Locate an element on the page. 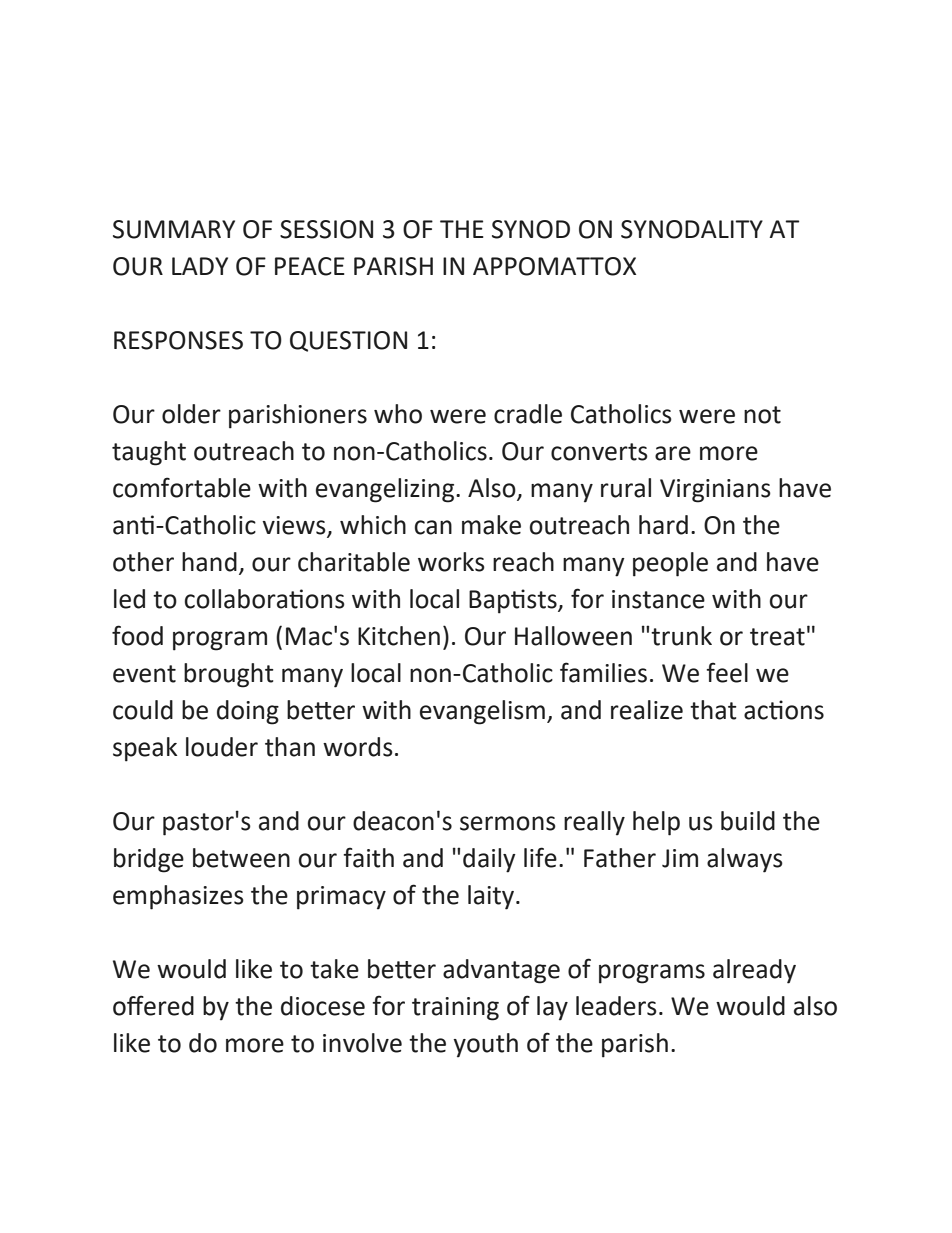  sermons is located at coordinates (508, 823).
